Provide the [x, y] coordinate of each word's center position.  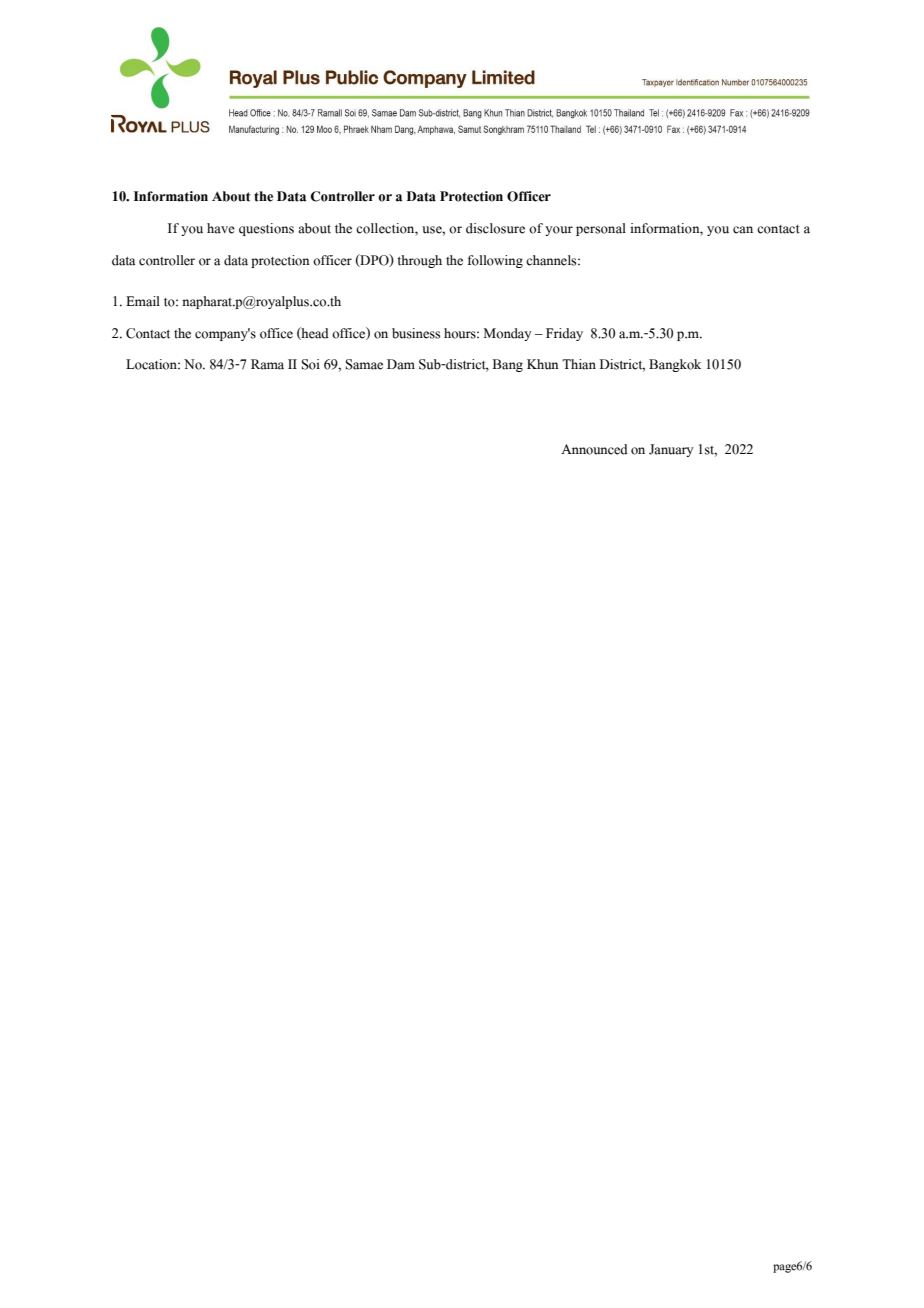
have [221, 228]
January [671, 450]
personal [601, 229]
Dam [401, 364]
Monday [508, 334]
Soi [311, 364]
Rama [267, 364]
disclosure [495, 228]
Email [143, 301]
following [495, 261]
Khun [543, 364]
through [419, 261]
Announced [594, 449]
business [416, 333]
